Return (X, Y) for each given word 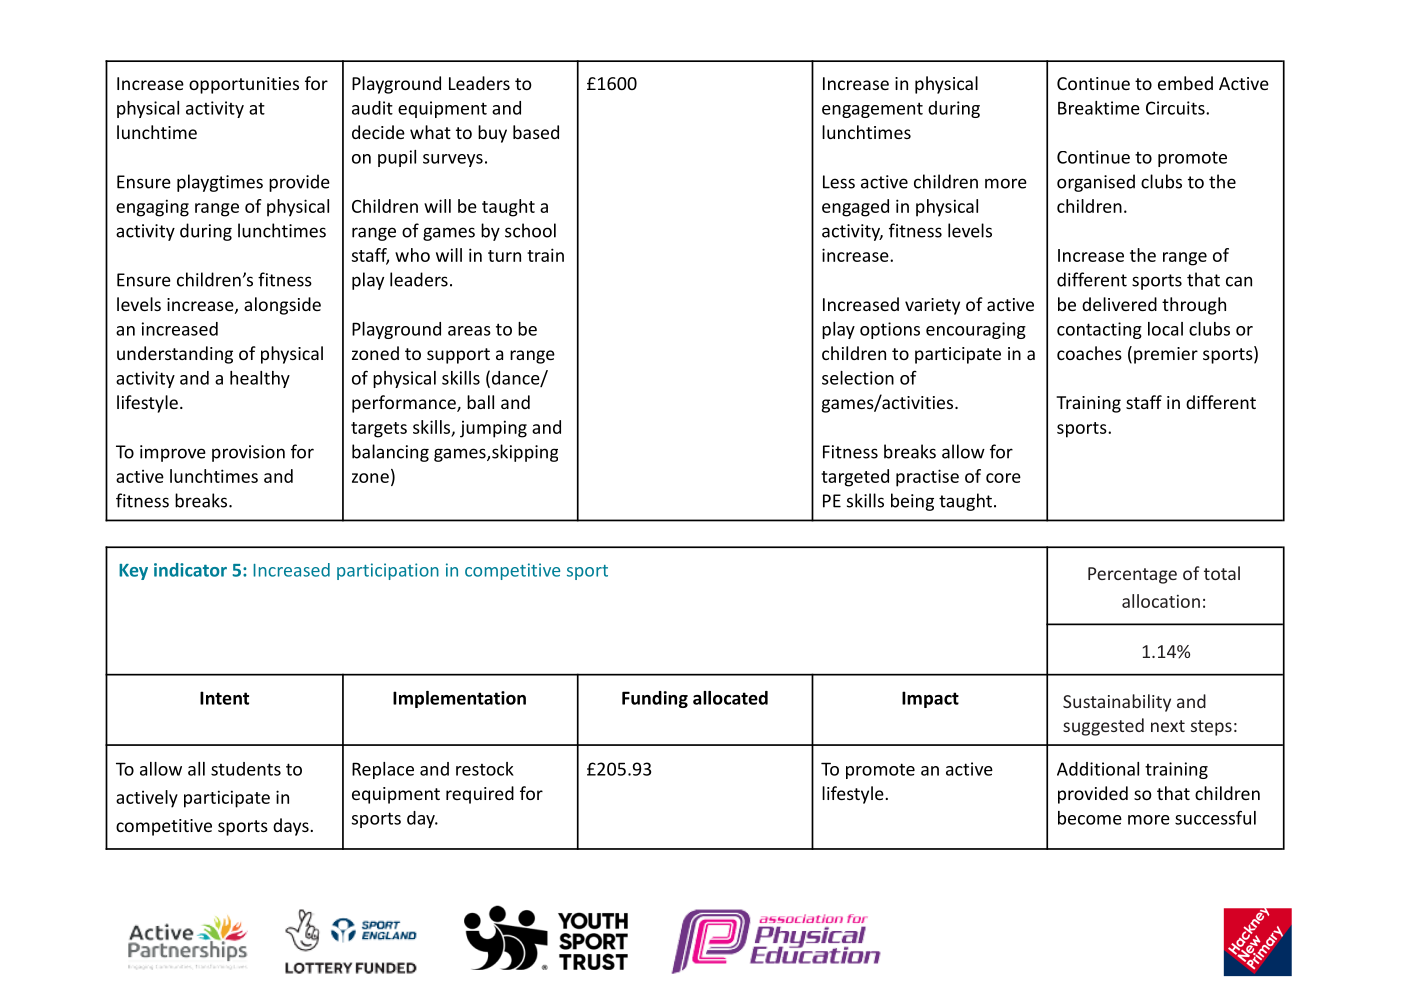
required (480, 795)
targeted (855, 478)
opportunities (244, 85)
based (536, 132)
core (1003, 478)
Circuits (1176, 108)
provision (248, 453)
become (1090, 818)
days (291, 827)
